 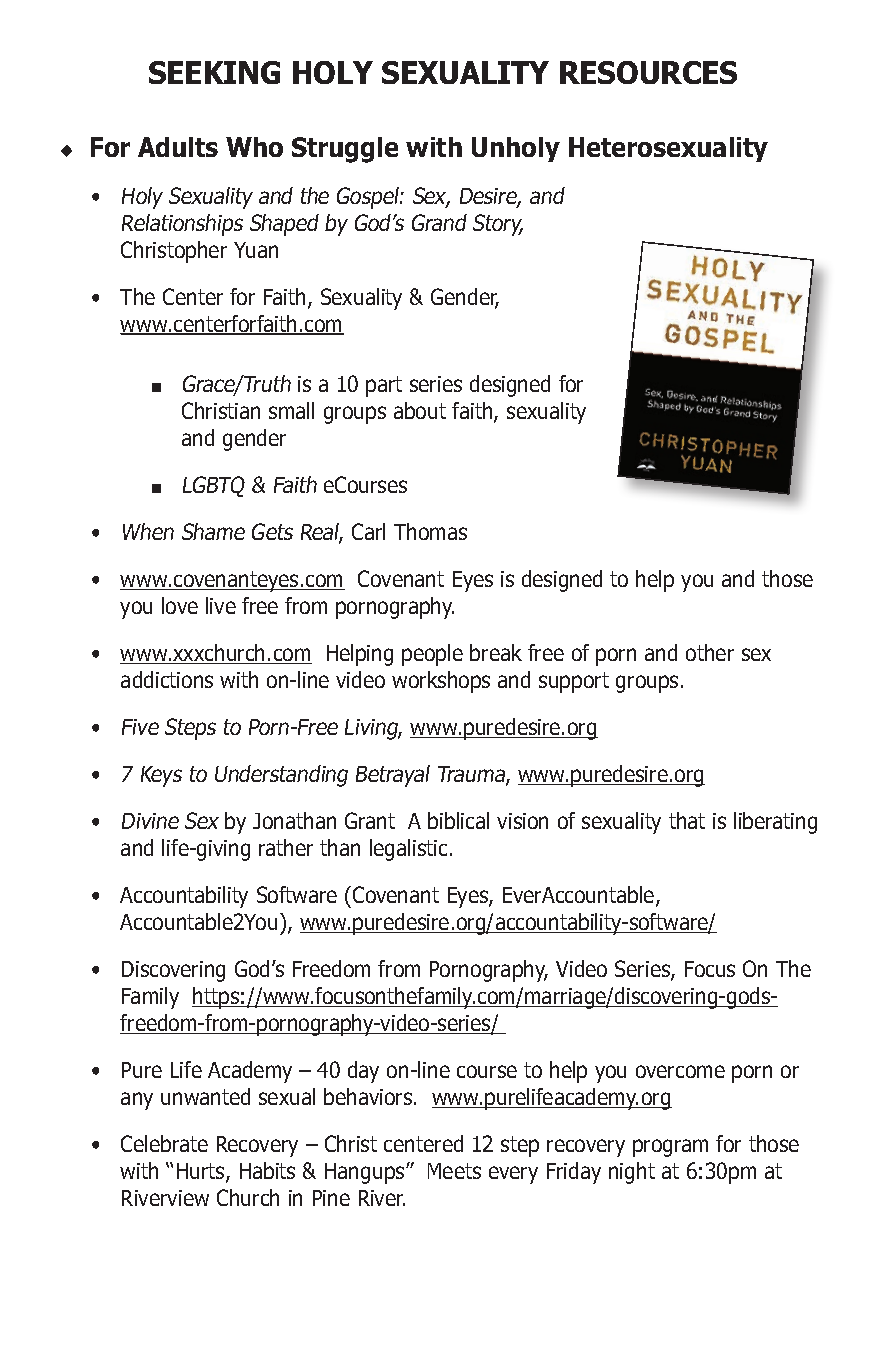 What do you see at coordinates (687, 820) in the page?
I see `that` at bounding box center [687, 820].
